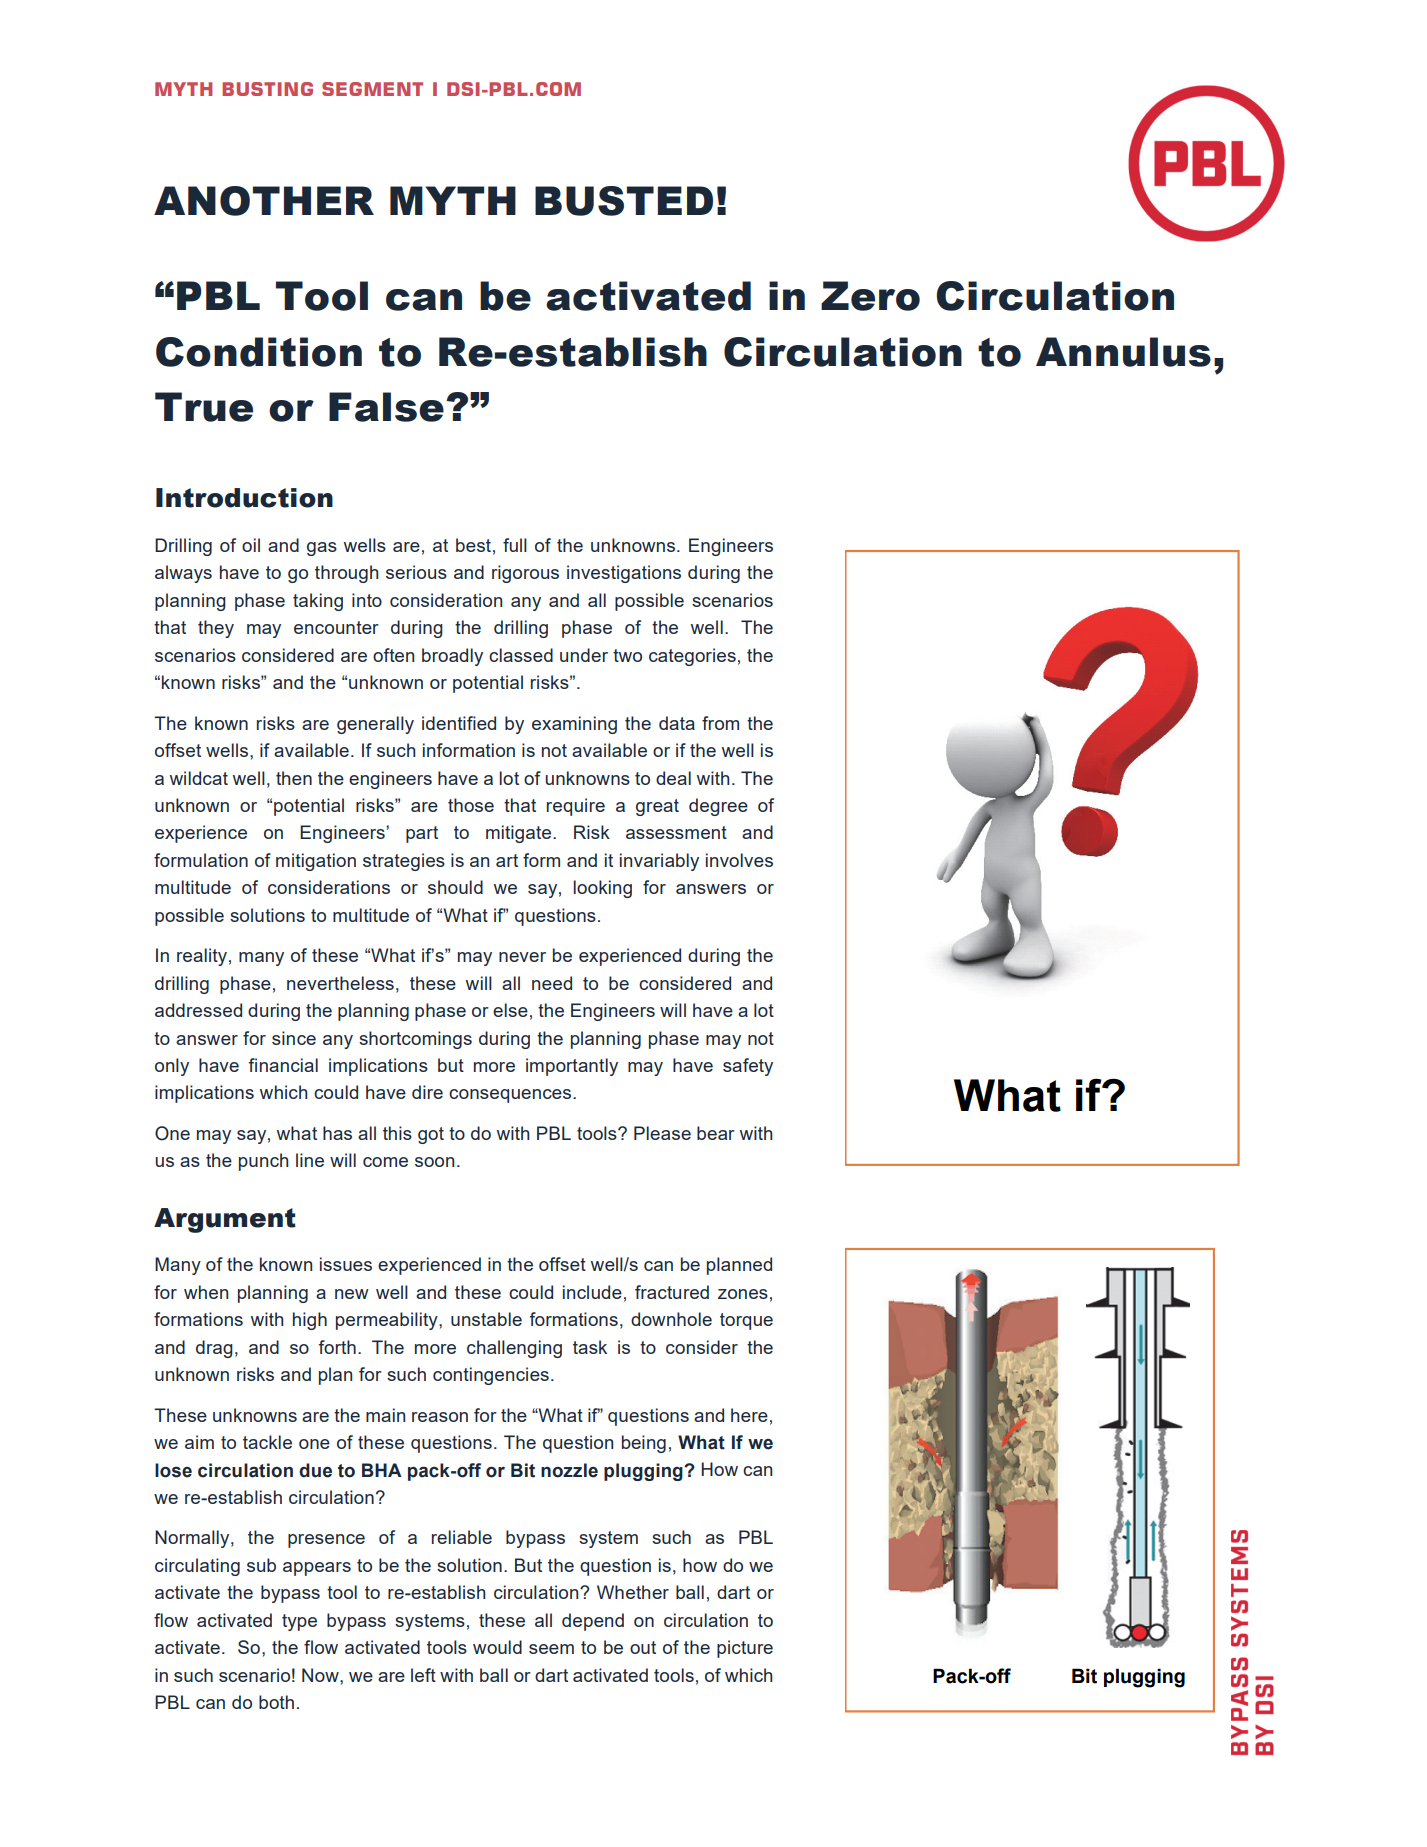  Describe the element at coordinates (643, 1647) in the document. I see `out` at that location.
